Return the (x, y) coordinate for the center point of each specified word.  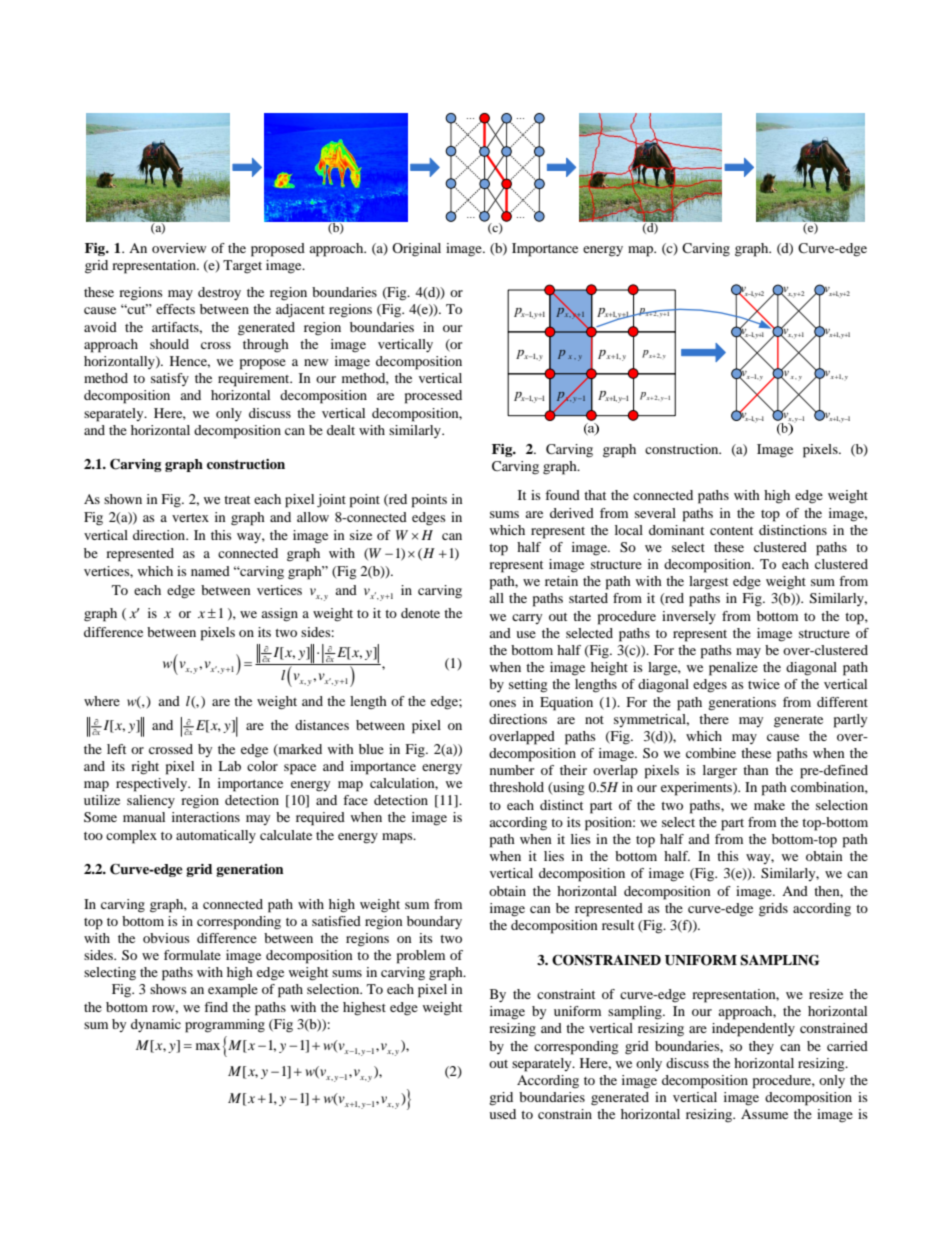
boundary (434, 922)
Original (416, 250)
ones (502, 703)
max (208, 1046)
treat (237, 500)
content (731, 531)
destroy (219, 293)
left (116, 749)
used (502, 1114)
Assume (764, 1114)
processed (433, 397)
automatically (216, 836)
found (562, 495)
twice (764, 684)
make (769, 805)
